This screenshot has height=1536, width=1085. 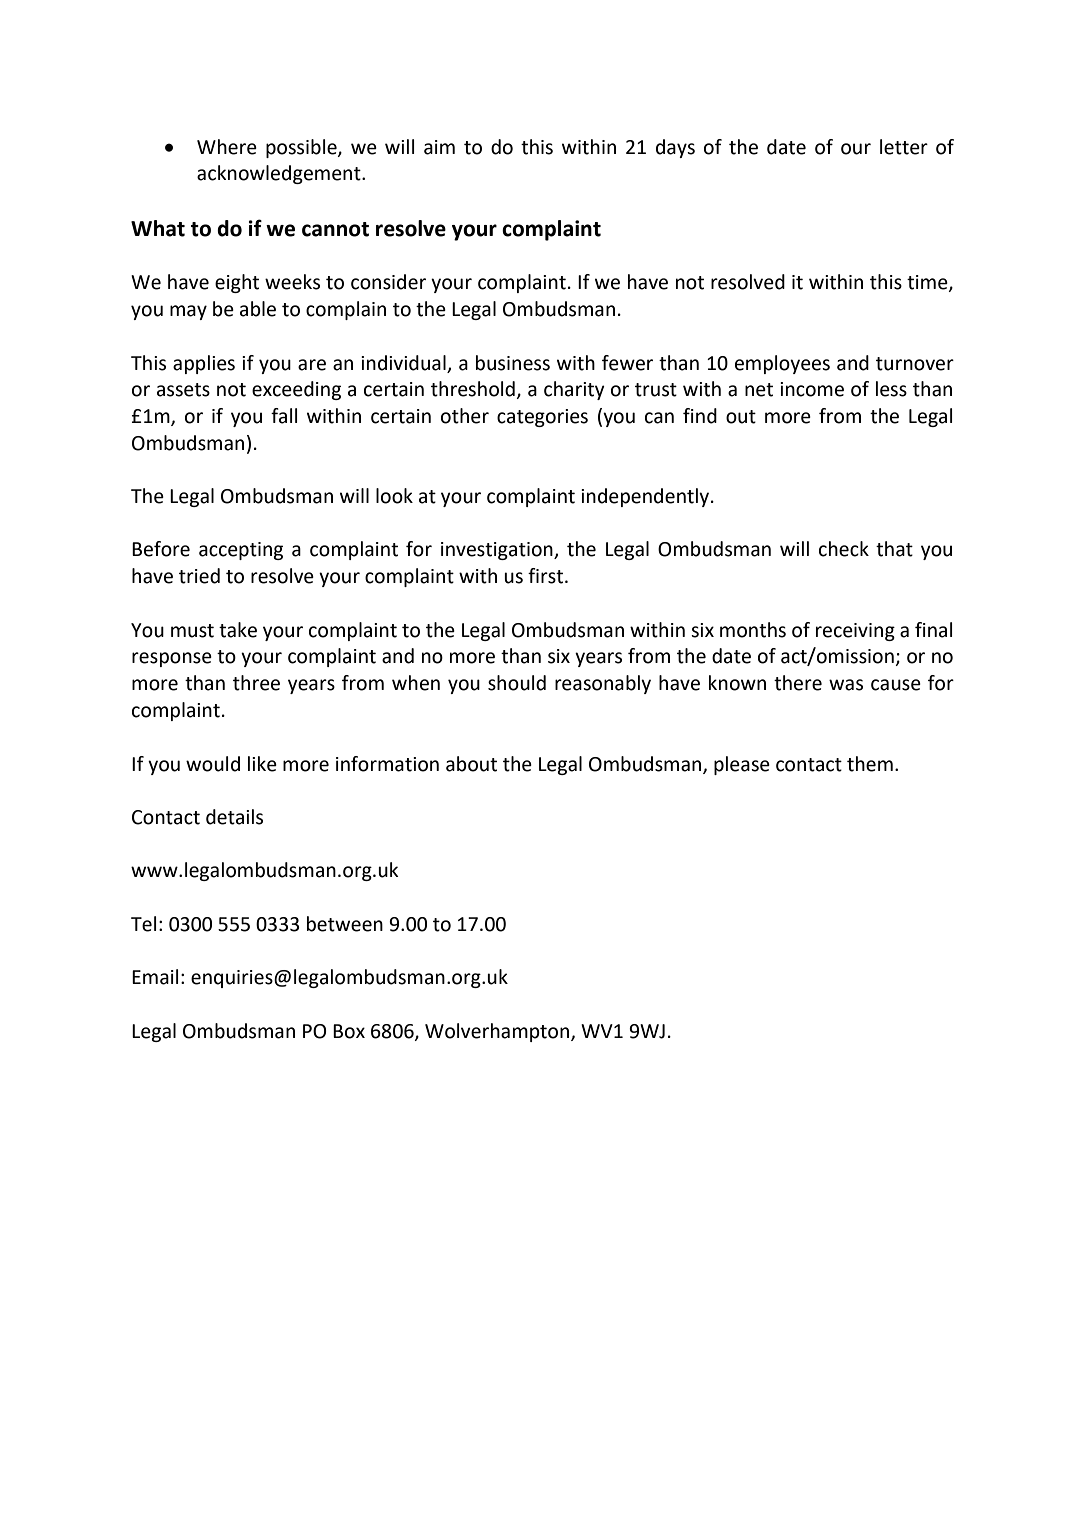 What do you see at coordinates (517, 683) in the screenshot?
I see `should` at bounding box center [517, 683].
